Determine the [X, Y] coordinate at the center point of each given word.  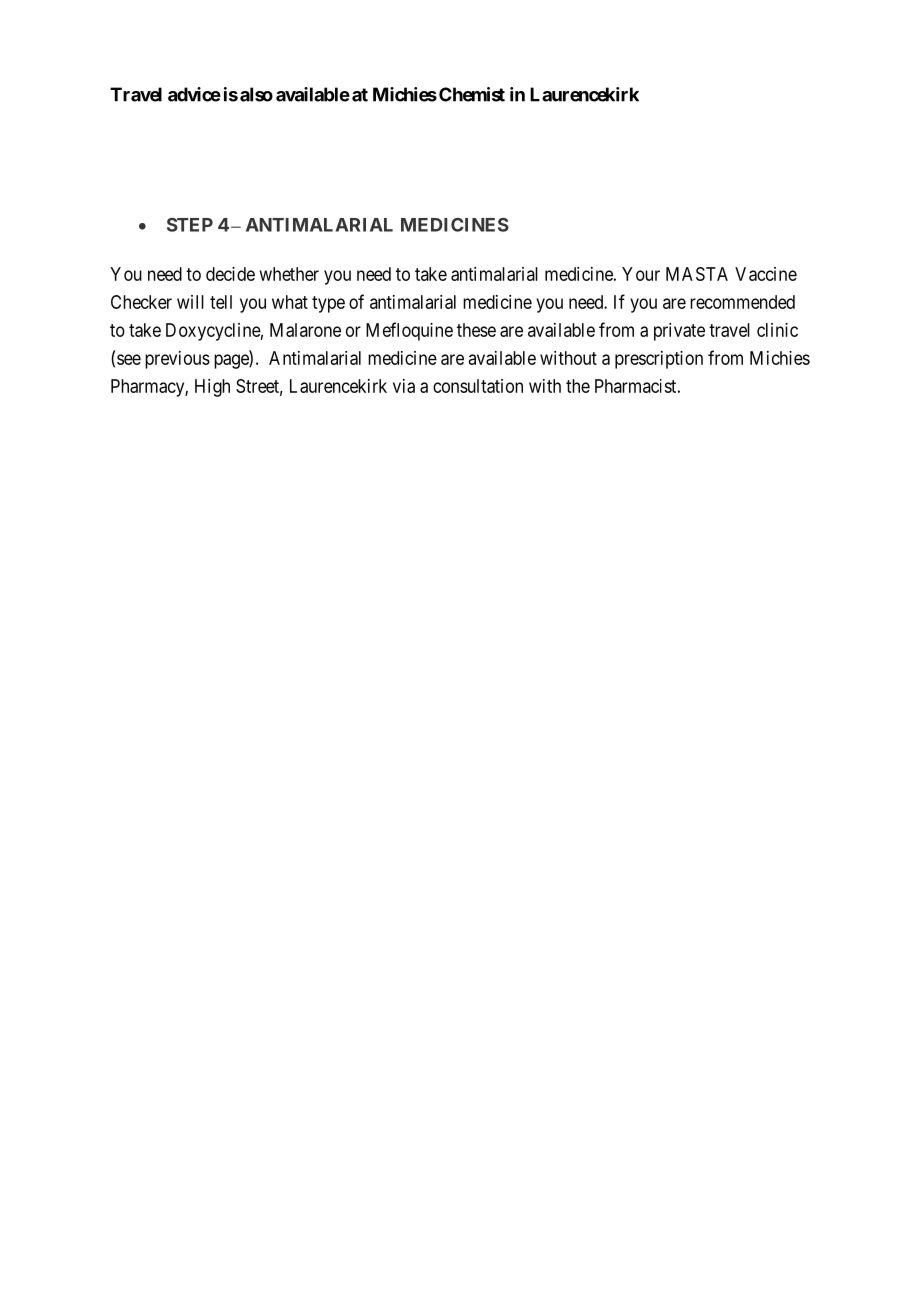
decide [230, 274]
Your [641, 274]
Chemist [472, 94]
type [328, 304]
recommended [742, 302]
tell [221, 302]
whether [289, 274]
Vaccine [766, 274]
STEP [190, 225]
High [212, 388]
